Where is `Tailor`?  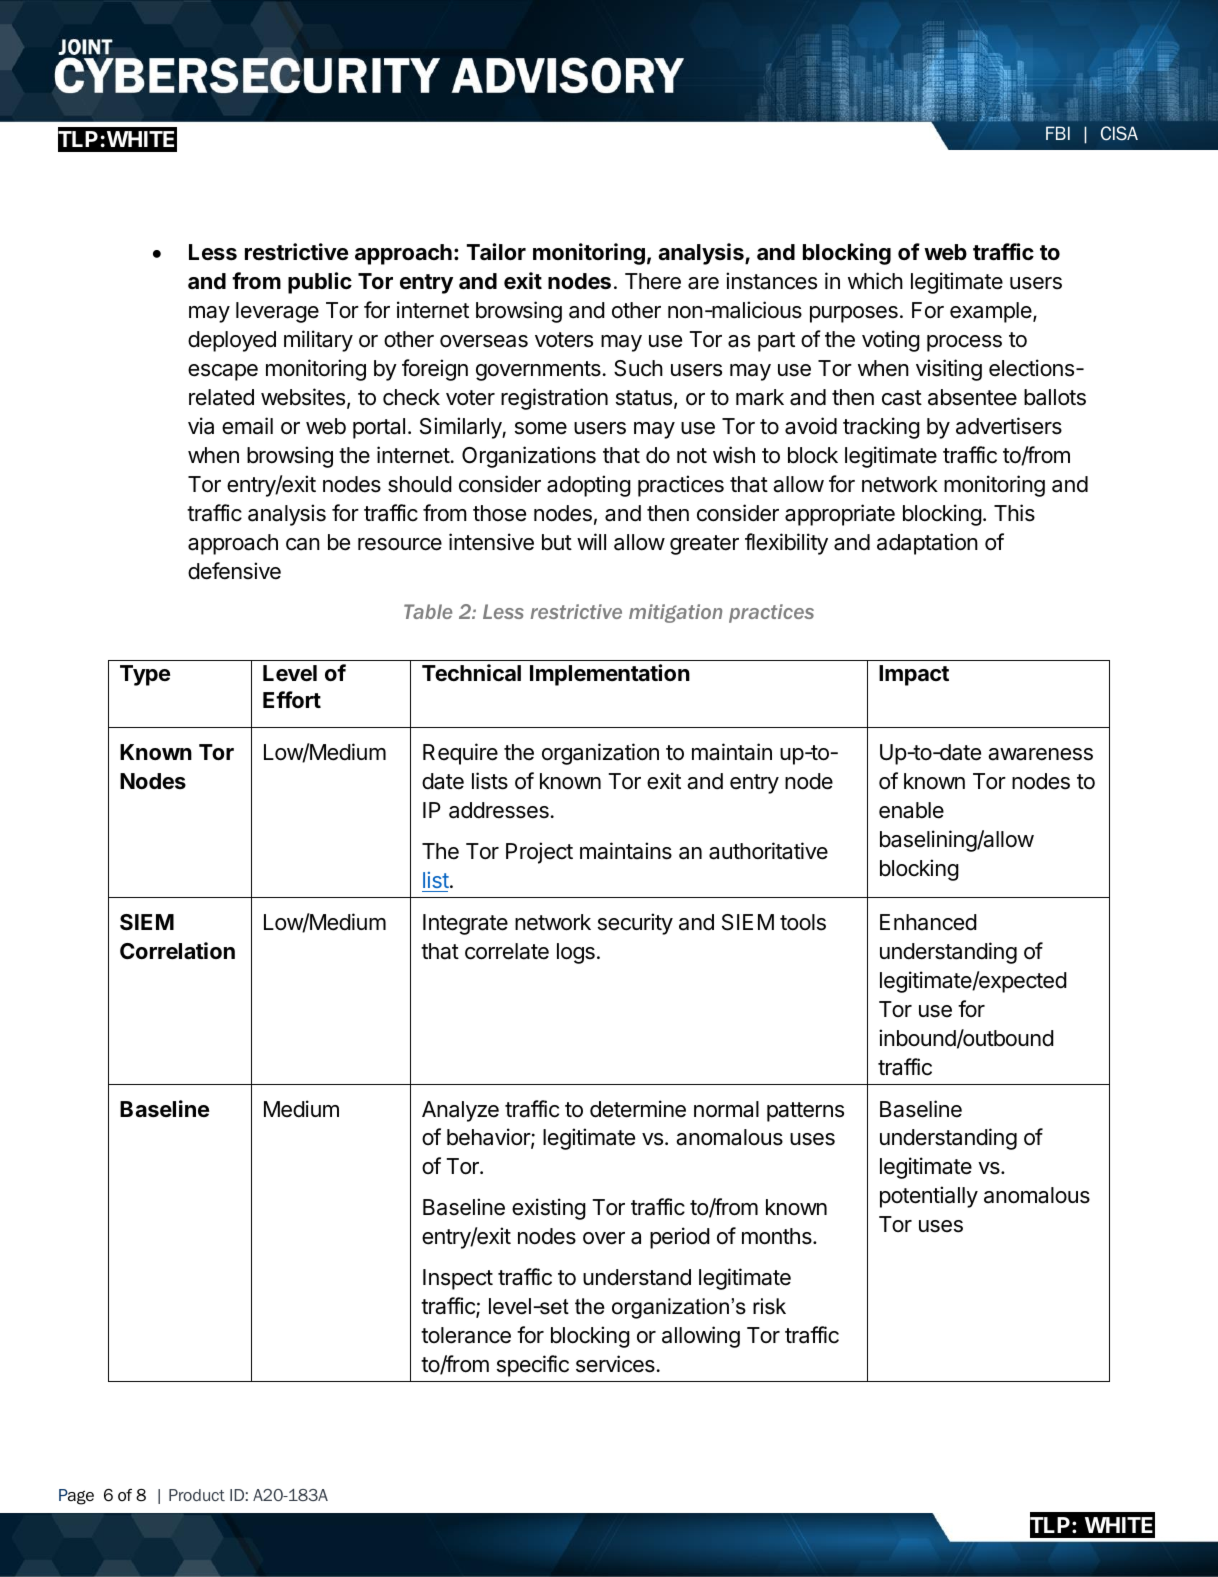
Tailor is located at coordinates (496, 252).
